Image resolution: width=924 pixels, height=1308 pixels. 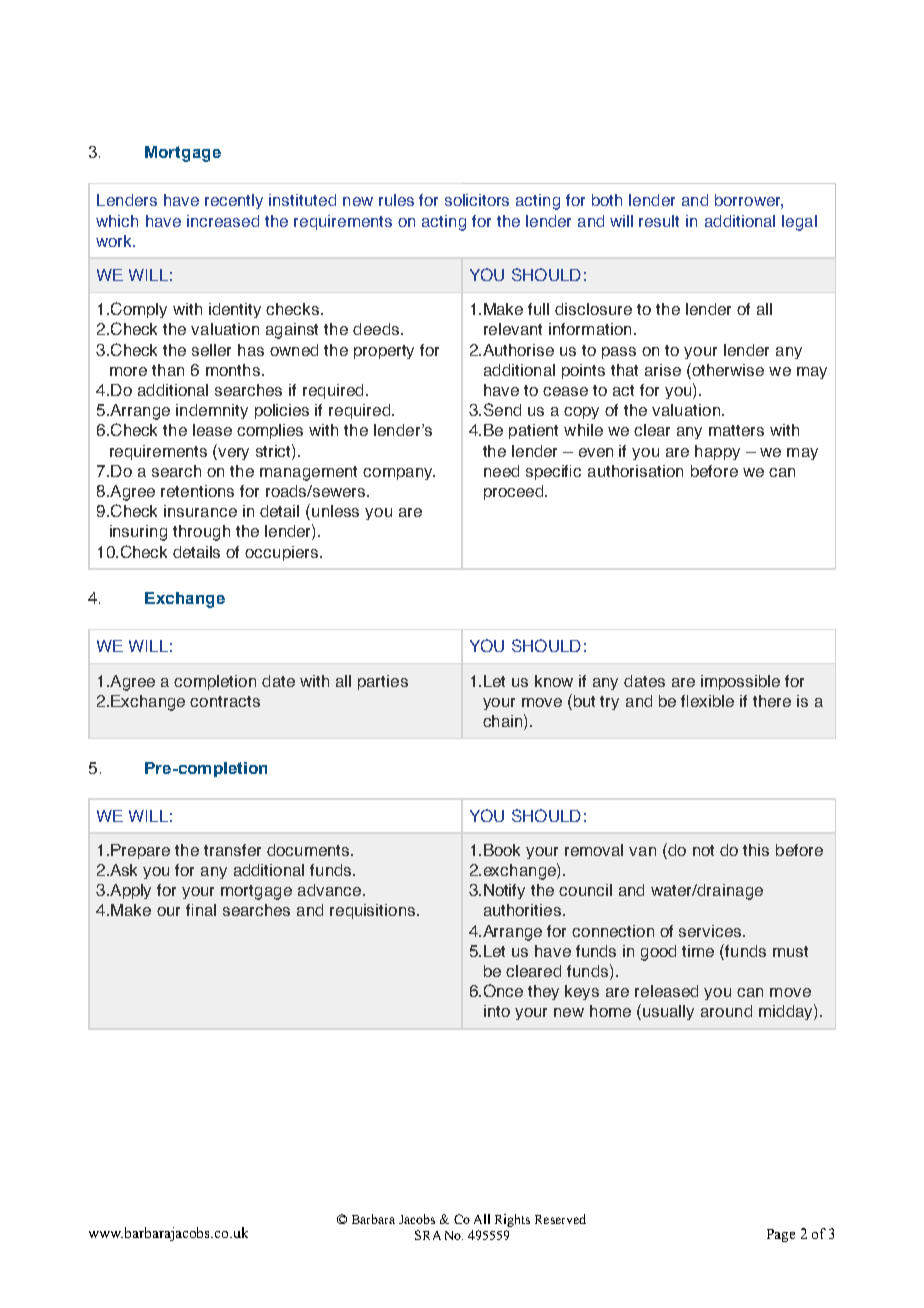 I want to click on transfer, so click(x=232, y=850).
